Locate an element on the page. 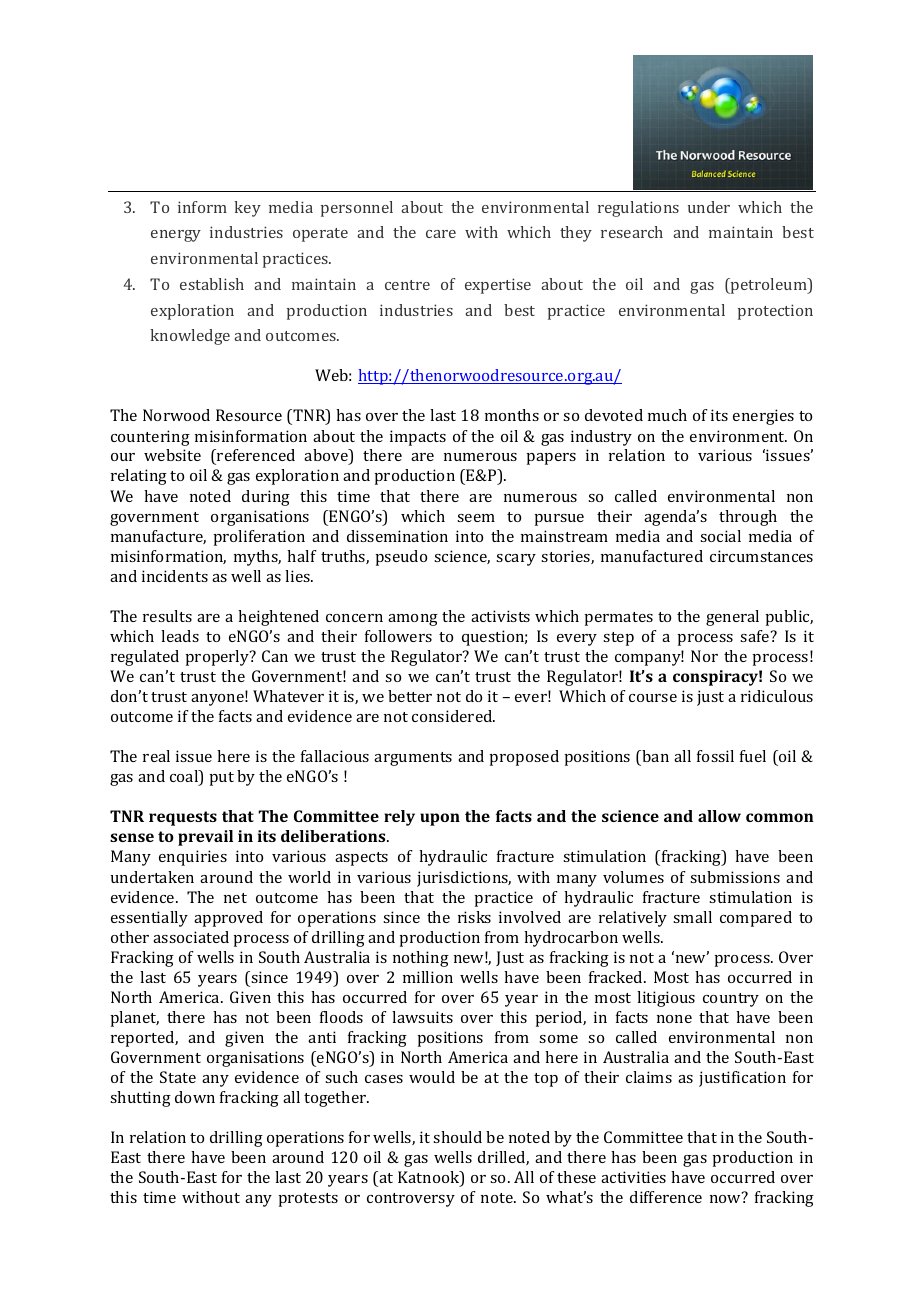  through is located at coordinates (748, 518).
